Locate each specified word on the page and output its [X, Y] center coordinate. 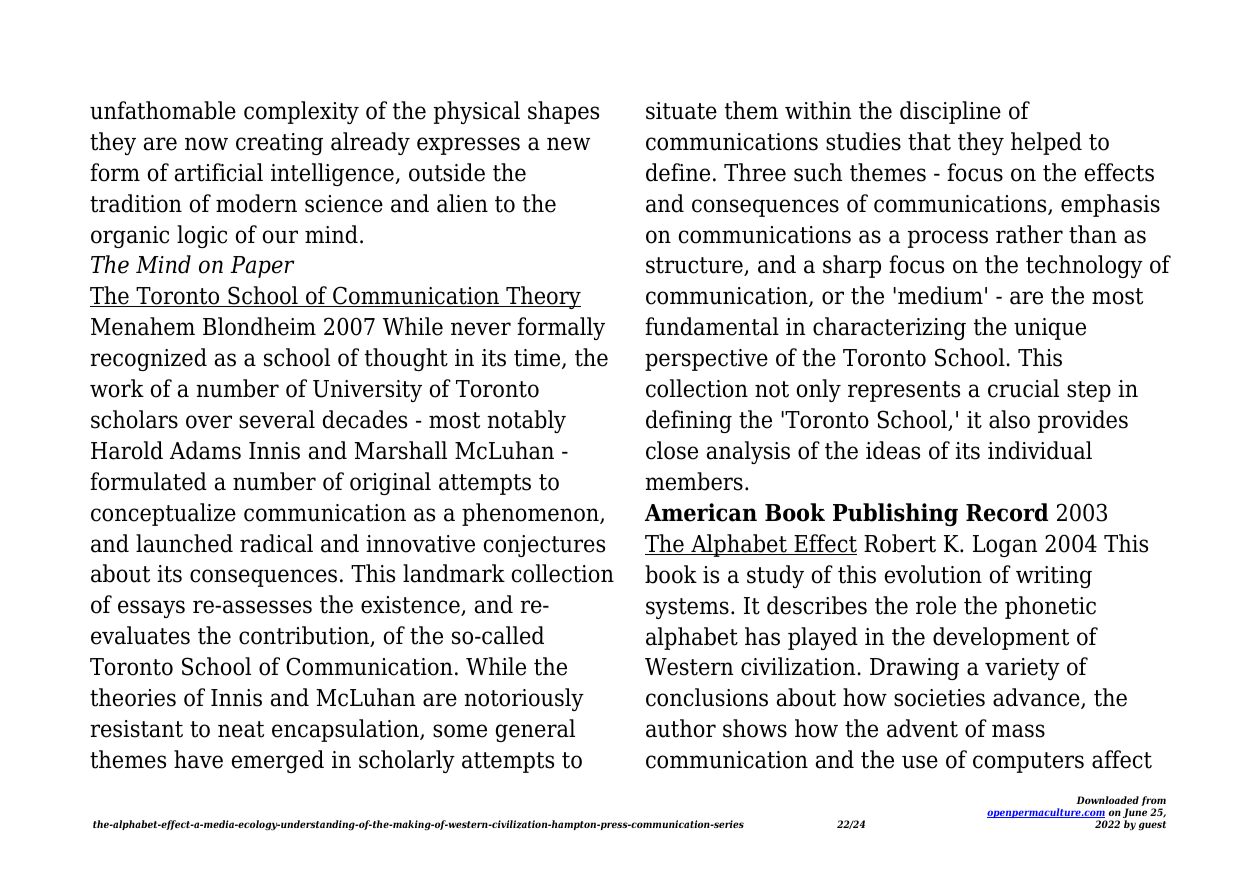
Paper [262, 267]
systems [687, 608]
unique [1050, 329]
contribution [305, 636]
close [672, 450]
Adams [205, 450]
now [206, 144]
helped [1046, 143]
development [1001, 638]
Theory [542, 297]
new [568, 144]
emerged [278, 761]
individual [1040, 450]
